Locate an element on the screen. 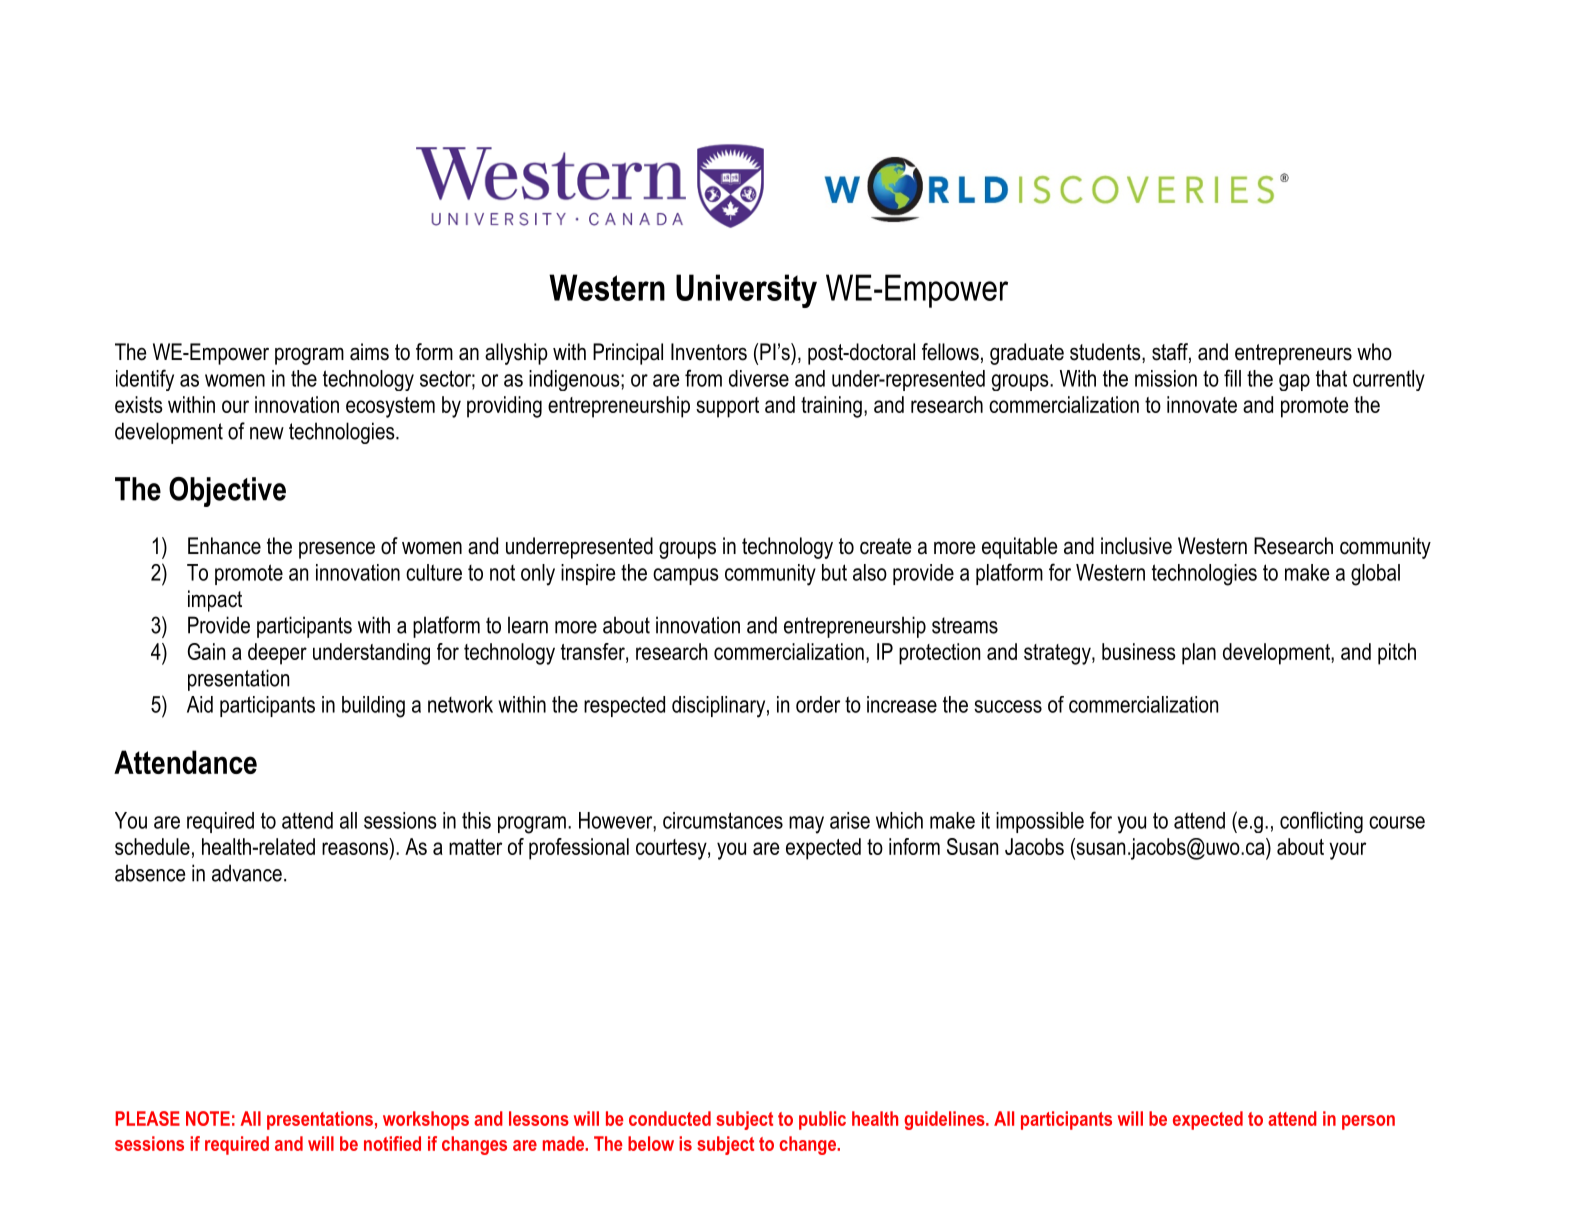  advance is located at coordinates (247, 873).
